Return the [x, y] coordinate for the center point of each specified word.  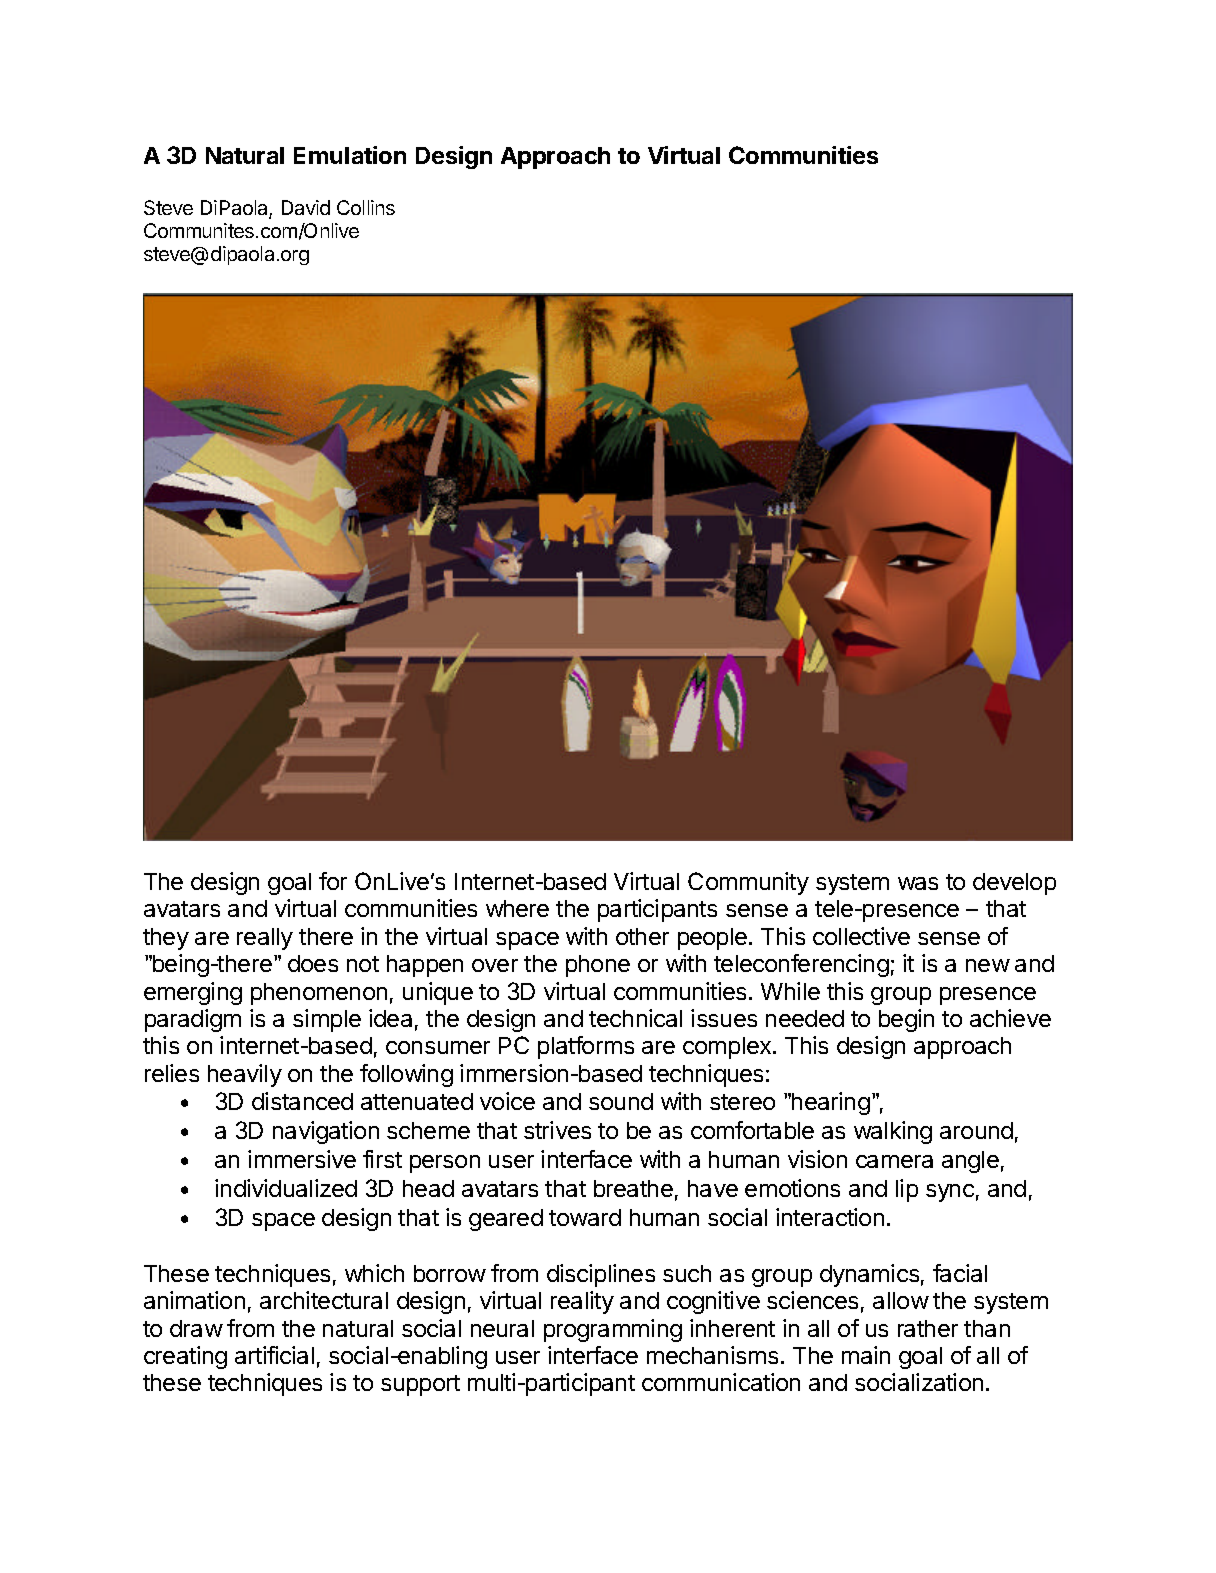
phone [598, 966]
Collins [366, 207]
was [918, 883]
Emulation [350, 155]
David [306, 207]
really [265, 939]
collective [861, 936]
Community [748, 883]
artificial [274, 1355]
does [313, 963]
